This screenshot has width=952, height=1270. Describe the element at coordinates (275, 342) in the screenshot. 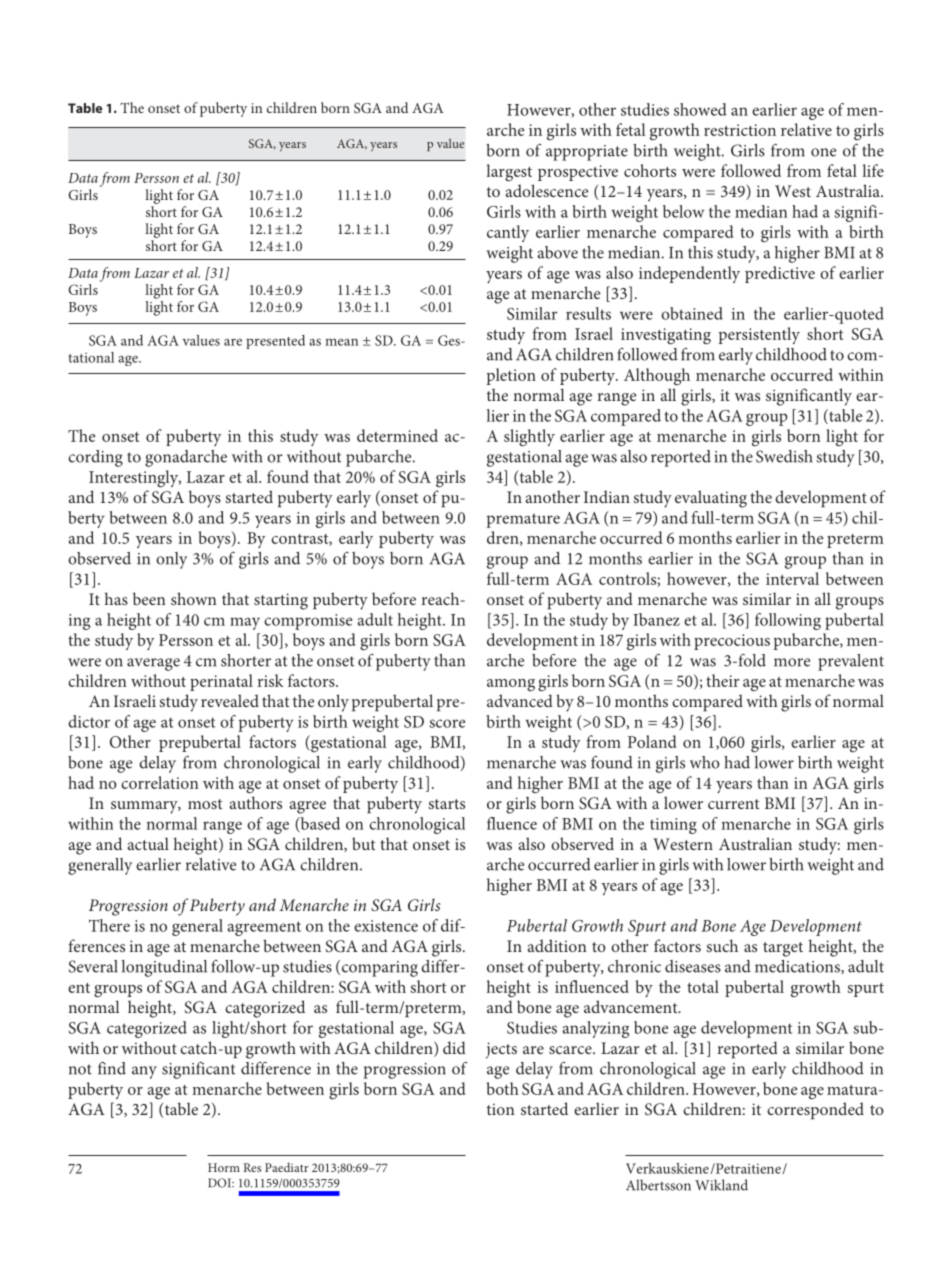

I see `presented` at that location.
